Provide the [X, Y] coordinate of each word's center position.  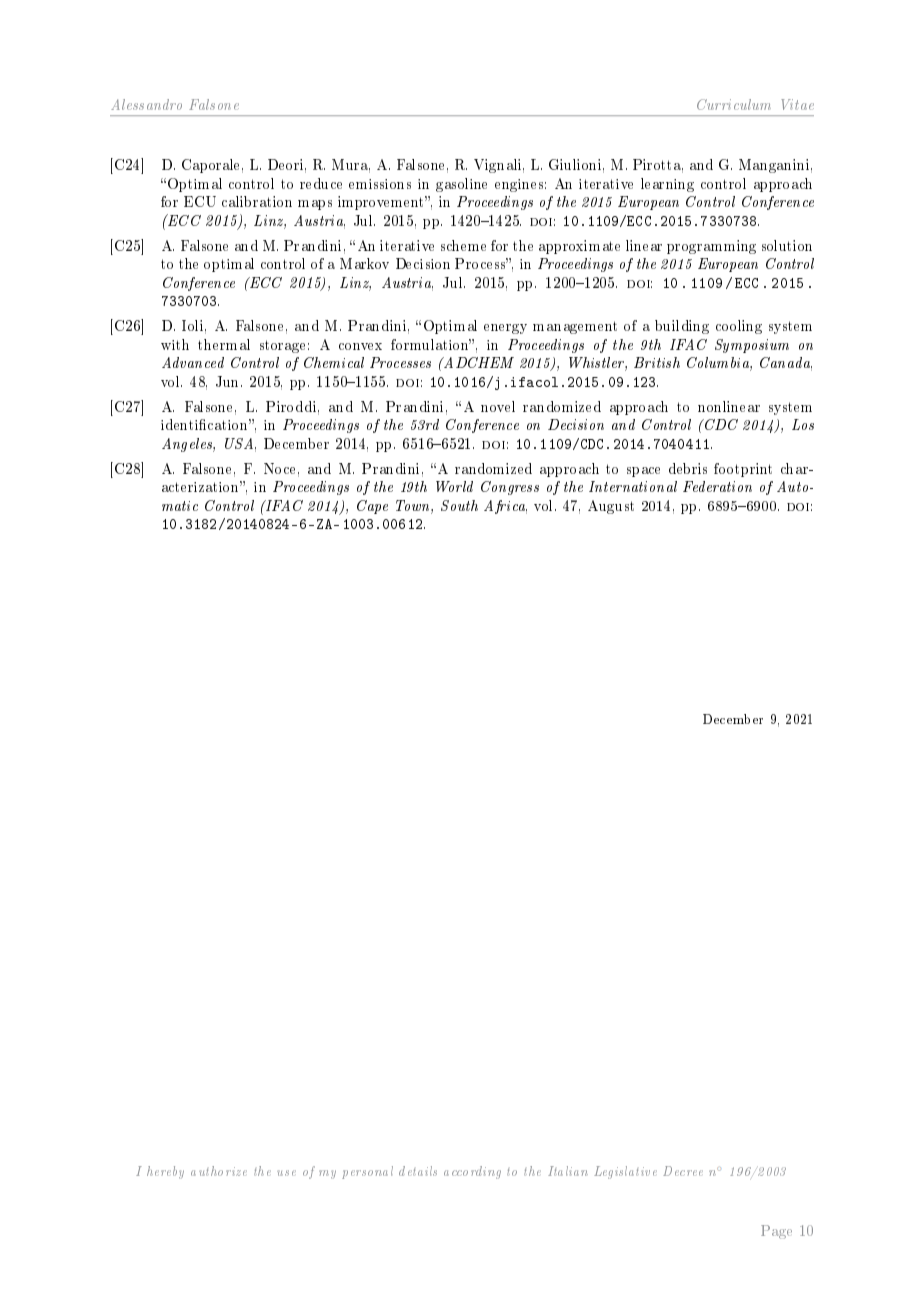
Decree [683, 1171]
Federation [717, 486]
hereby [165, 1172]
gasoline [461, 185]
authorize [219, 1171]
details [418, 1171]
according [472, 1172]
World [454, 486]
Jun [229, 381]
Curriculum [734, 104]
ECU [200, 201]
